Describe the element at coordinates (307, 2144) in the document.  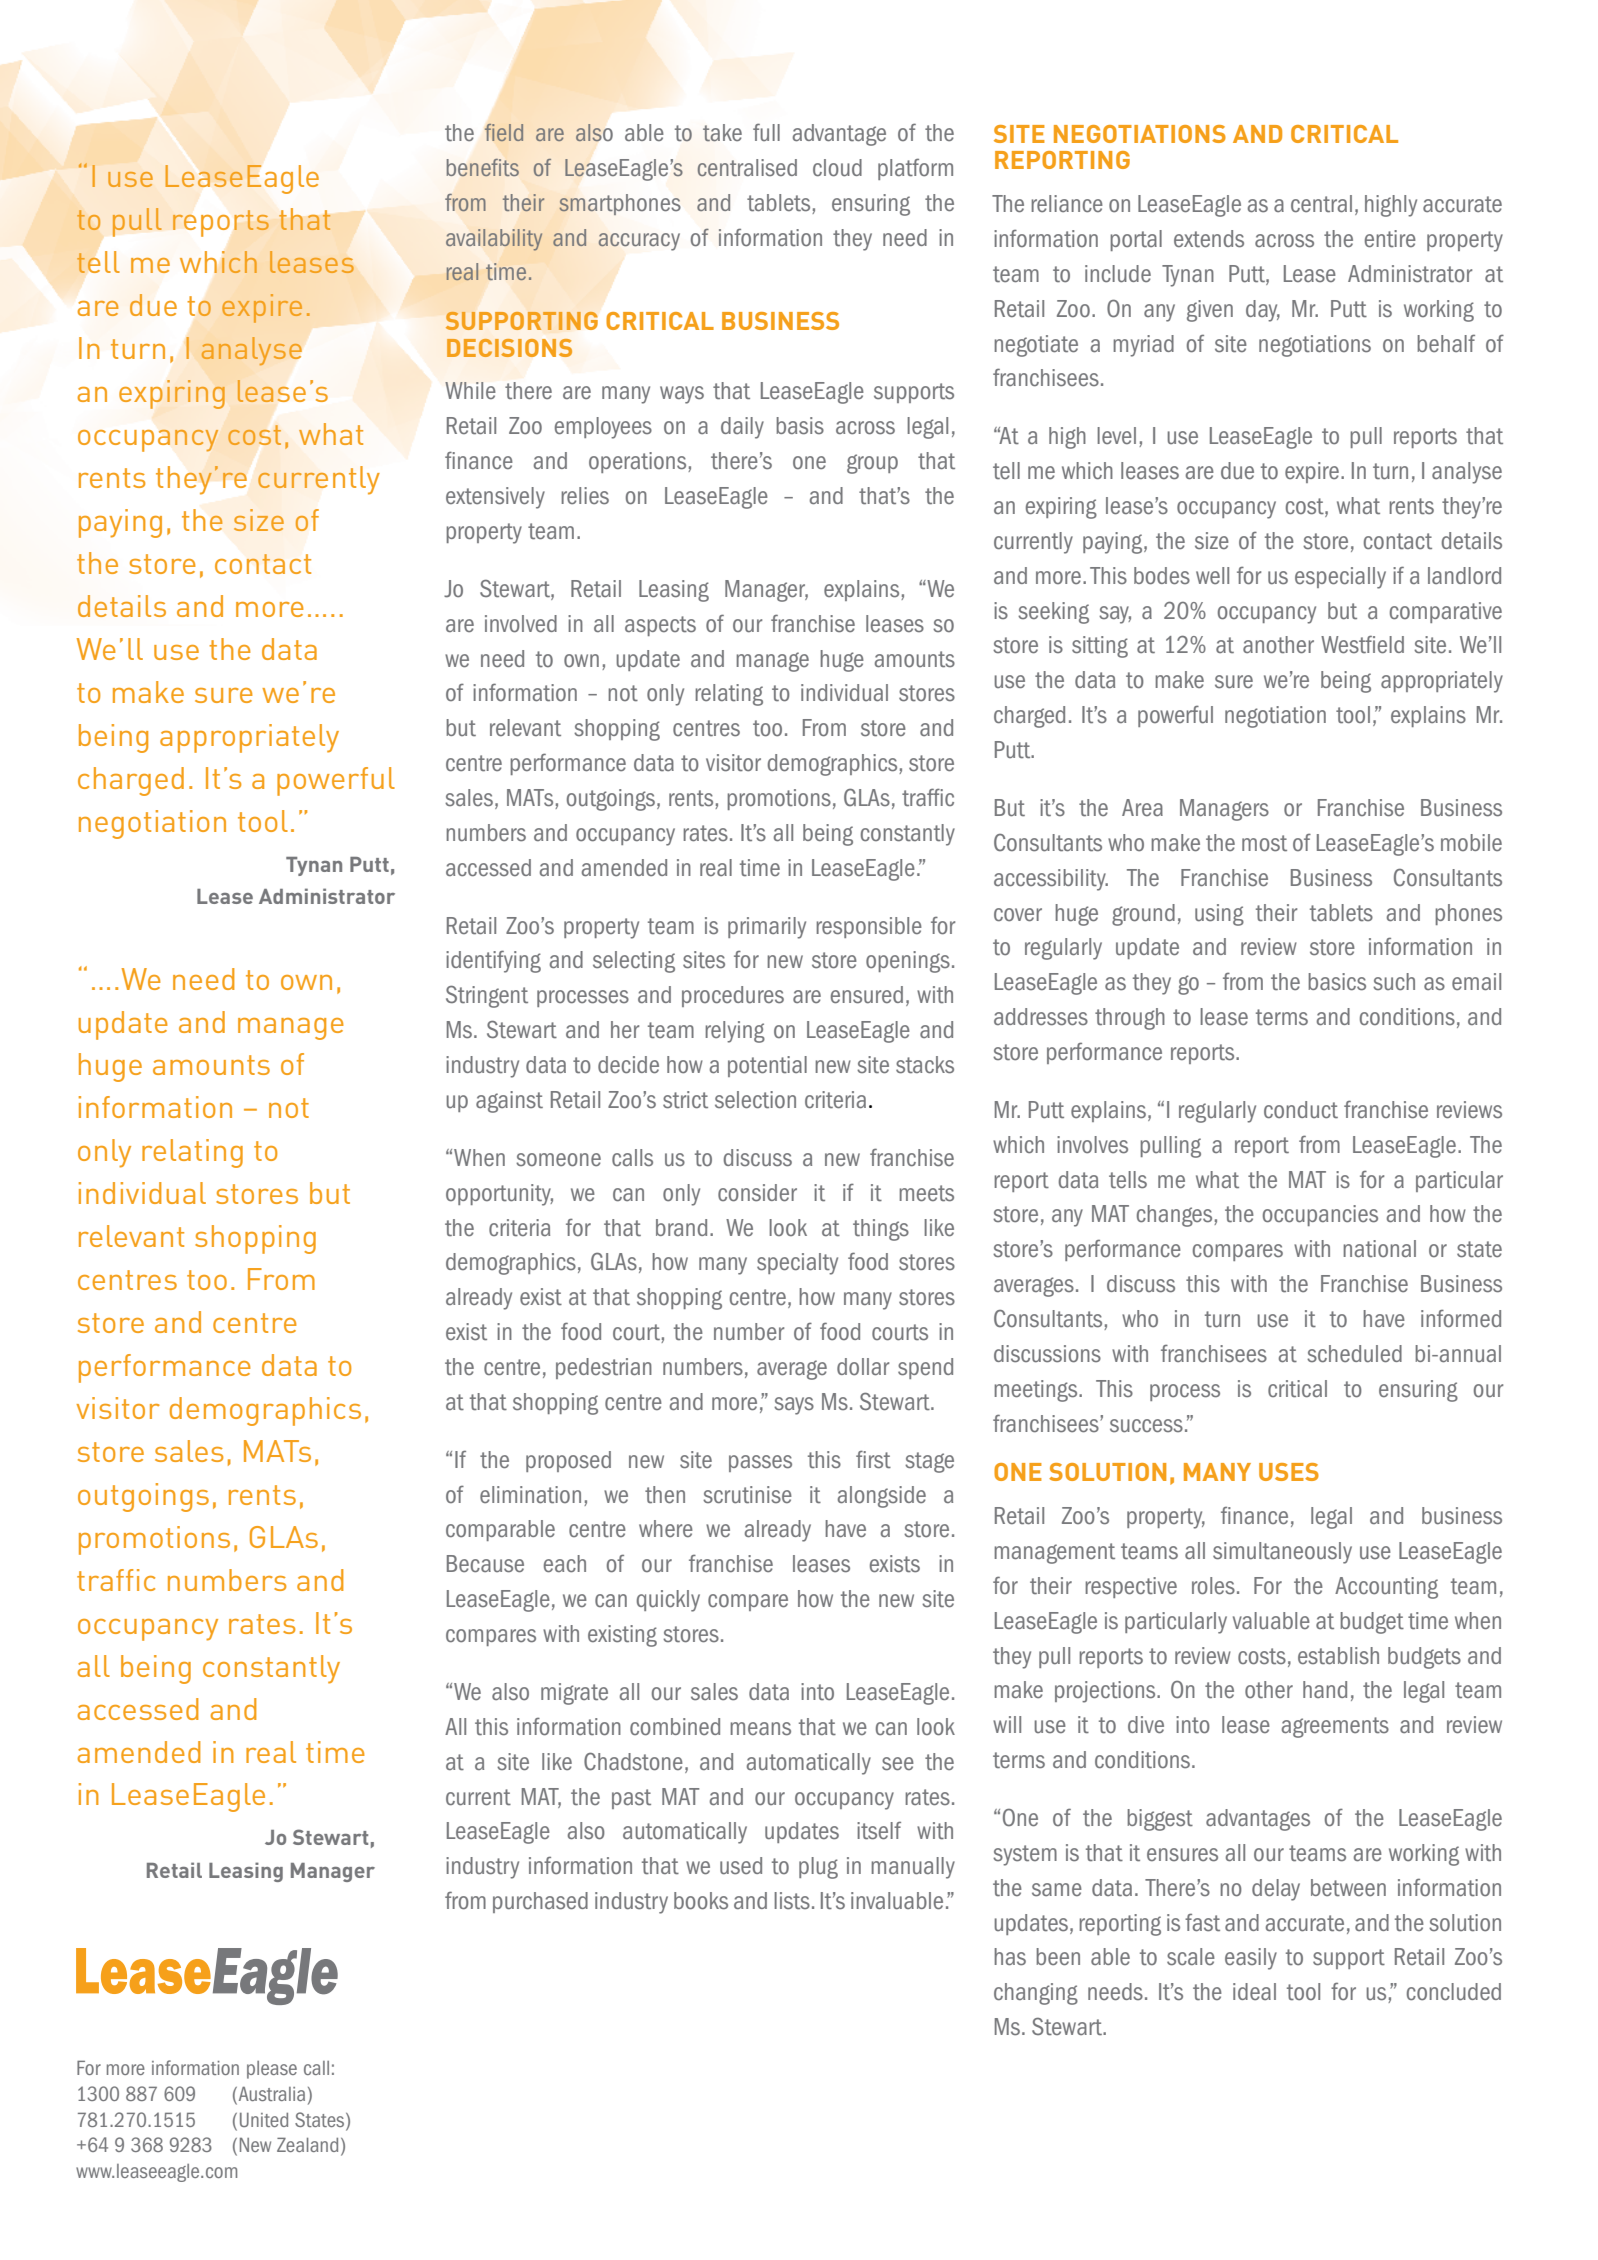
I see `Zealand` at that location.
